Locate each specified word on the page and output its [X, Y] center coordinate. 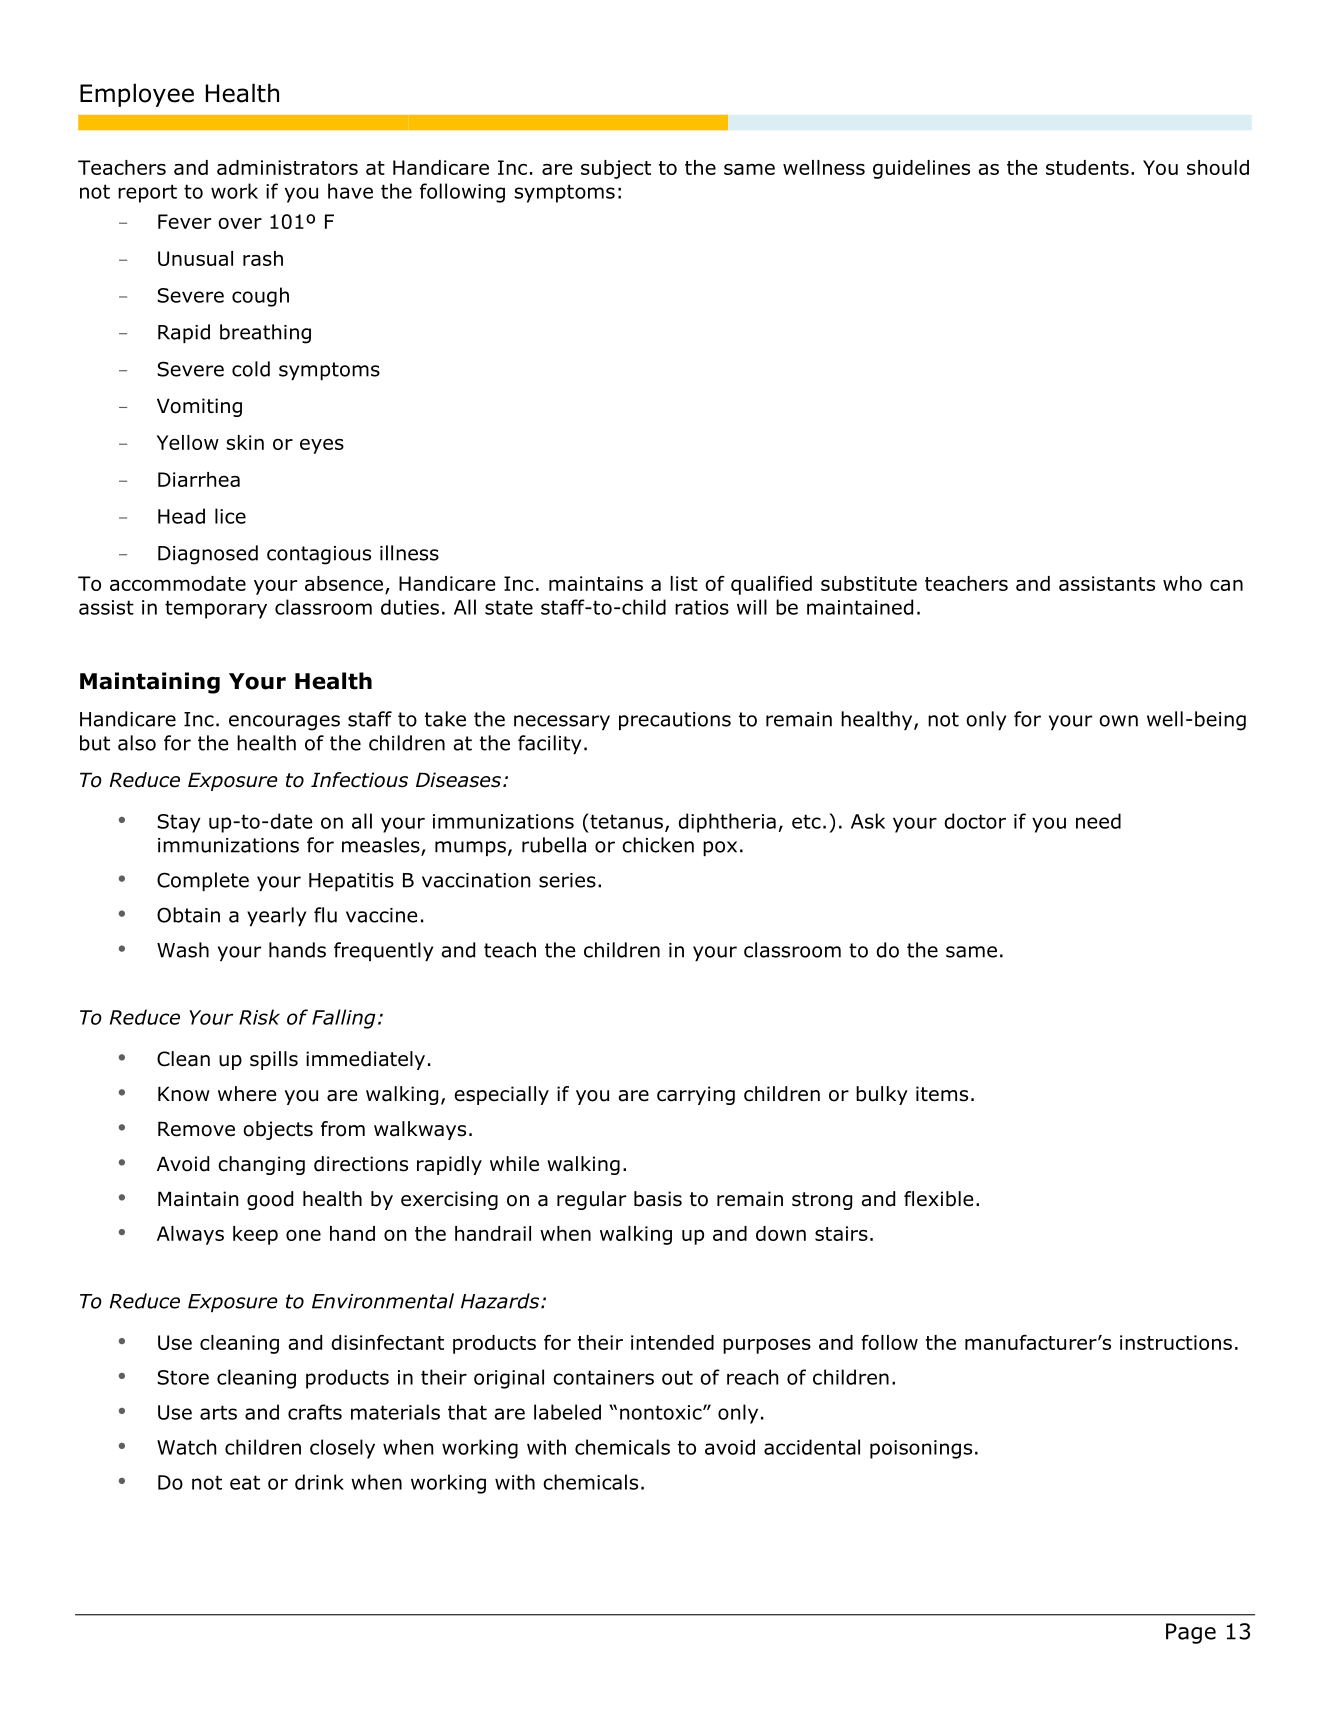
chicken [658, 845]
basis [658, 1199]
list [684, 583]
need [1098, 821]
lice [230, 516]
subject [616, 169]
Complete [203, 881]
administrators [287, 167]
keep [255, 1235]
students [1087, 167]
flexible [938, 1199]
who [1182, 583]
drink [319, 1482]
